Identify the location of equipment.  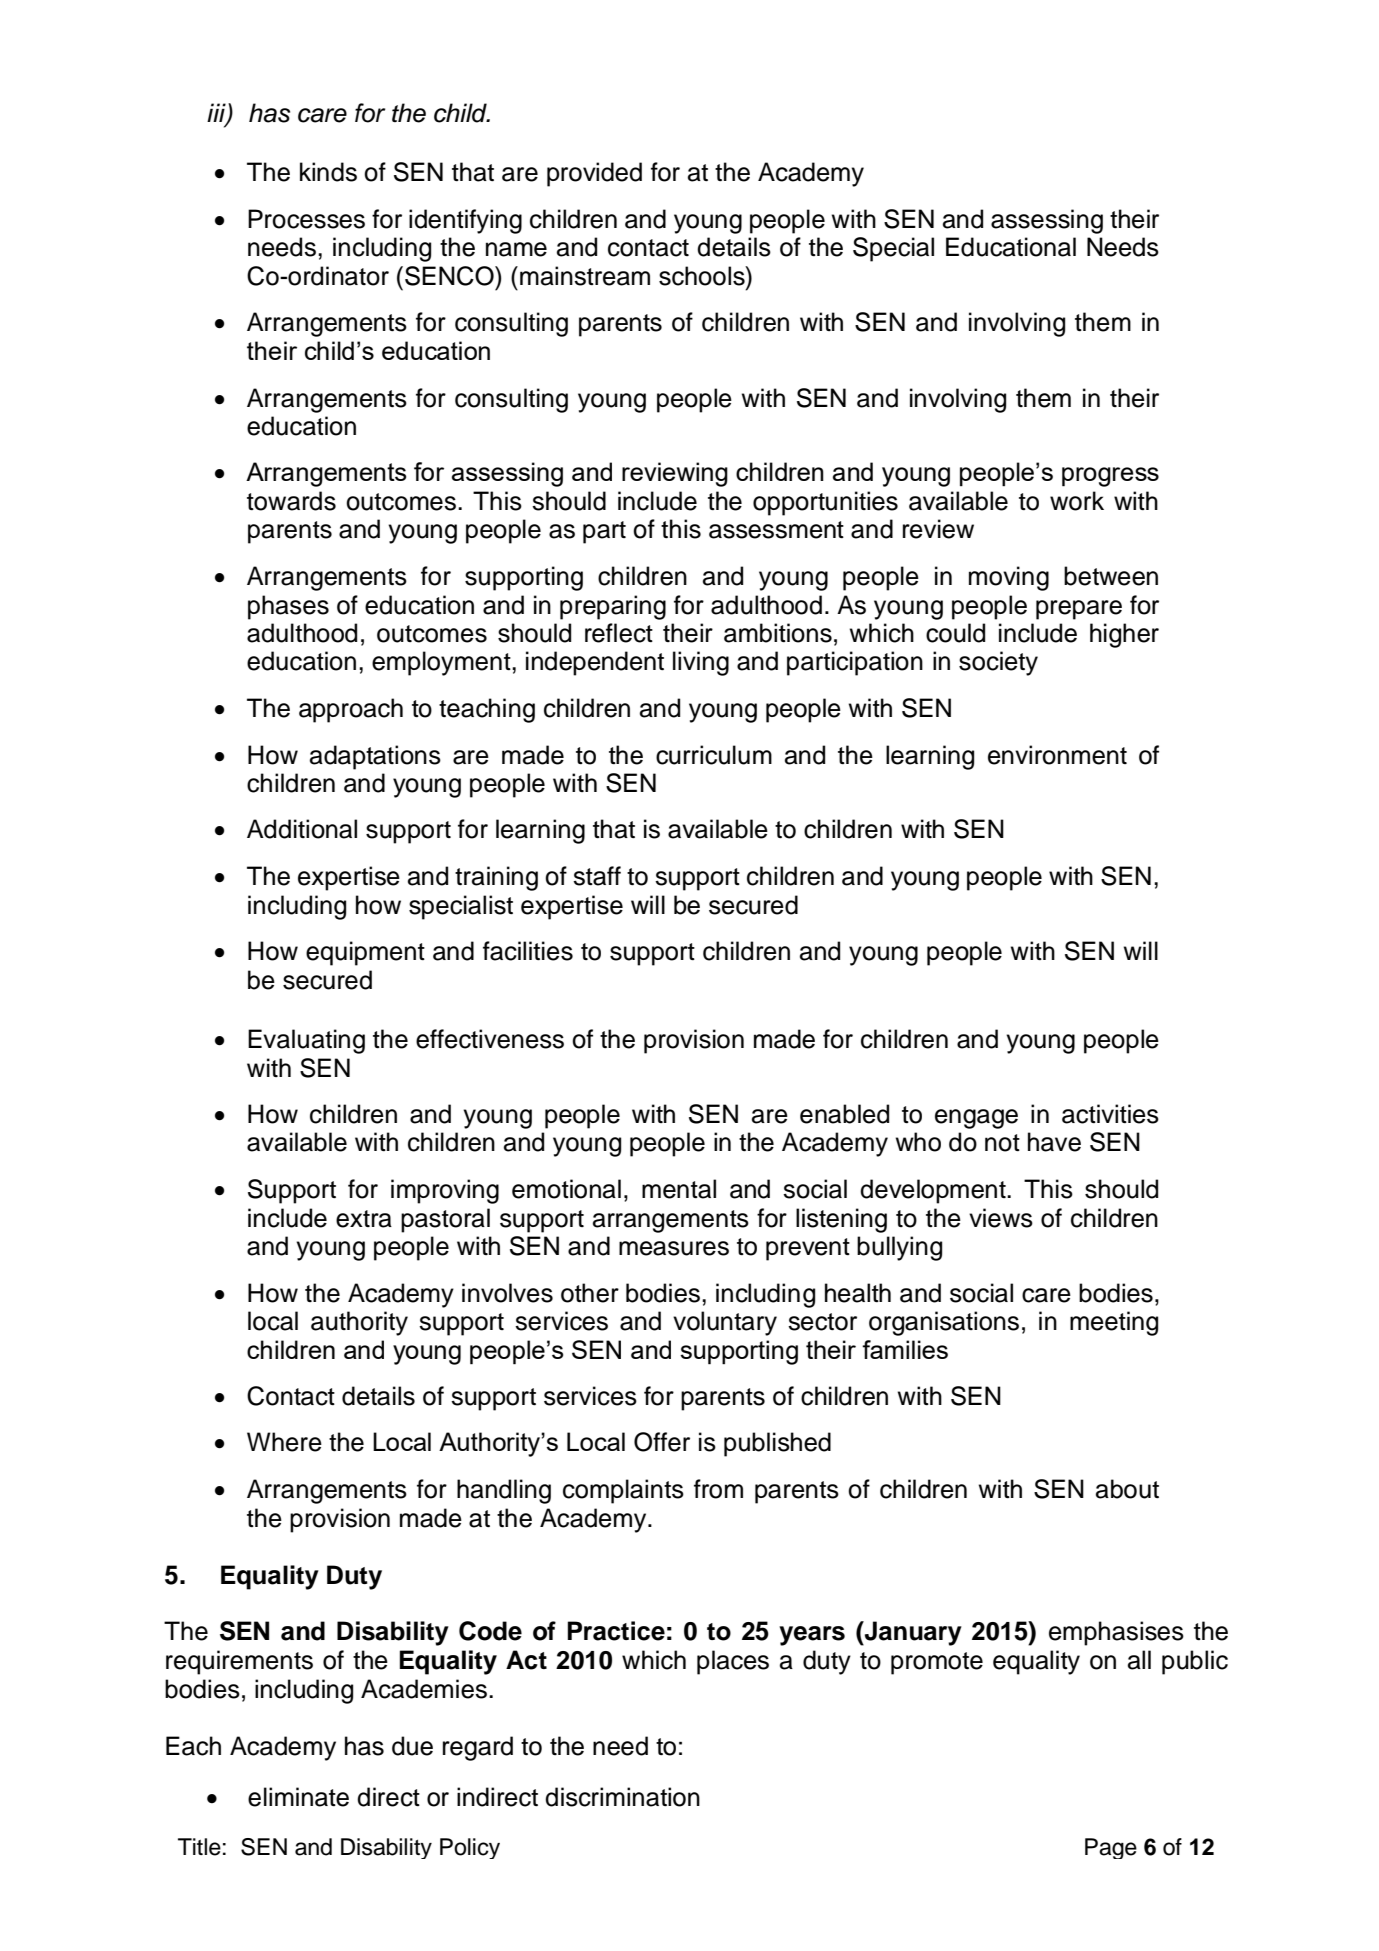
(365, 953).
